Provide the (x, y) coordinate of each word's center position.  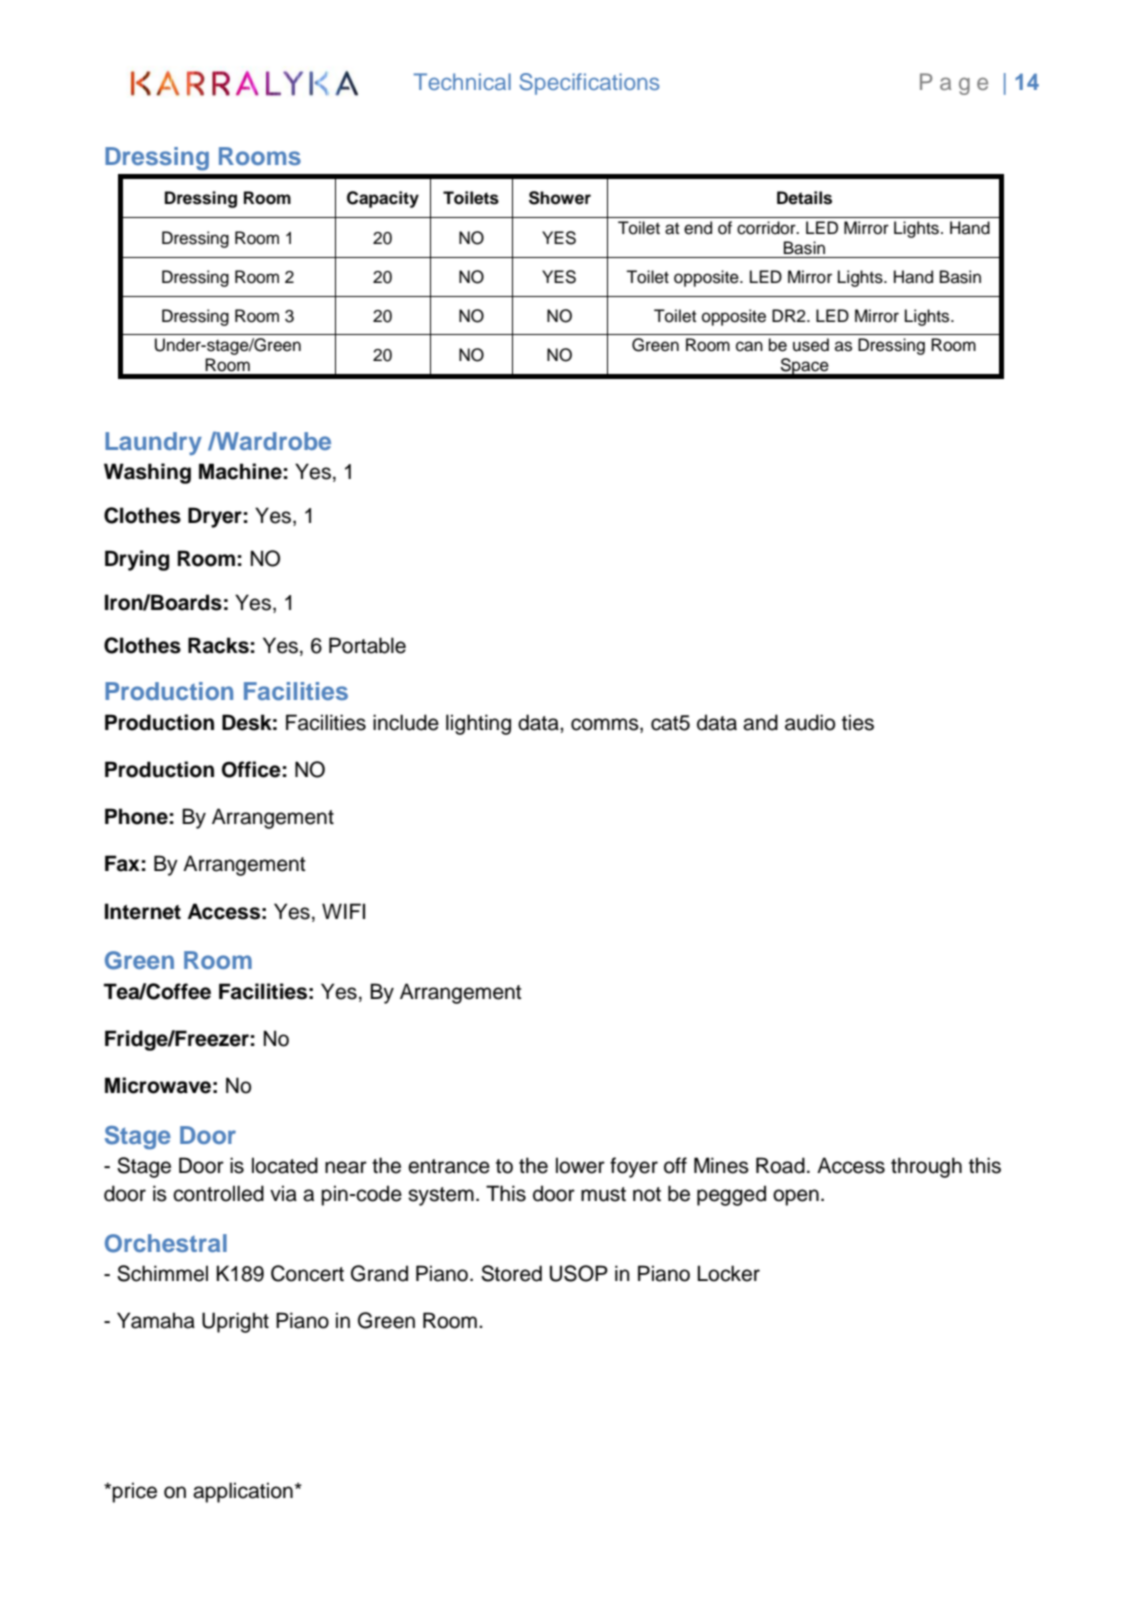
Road (780, 1165)
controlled (218, 1193)
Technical (462, 81)
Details (804, 198)
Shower (560, 198)
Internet (143, 911)
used (811, 345)
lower (580, 1165)
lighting (478, 724)
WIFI (343, 911)
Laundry (153, 443)
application (243, 1492)
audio (810, 722)
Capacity (383, 199)
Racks (218, 645)
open (796, 1197)
